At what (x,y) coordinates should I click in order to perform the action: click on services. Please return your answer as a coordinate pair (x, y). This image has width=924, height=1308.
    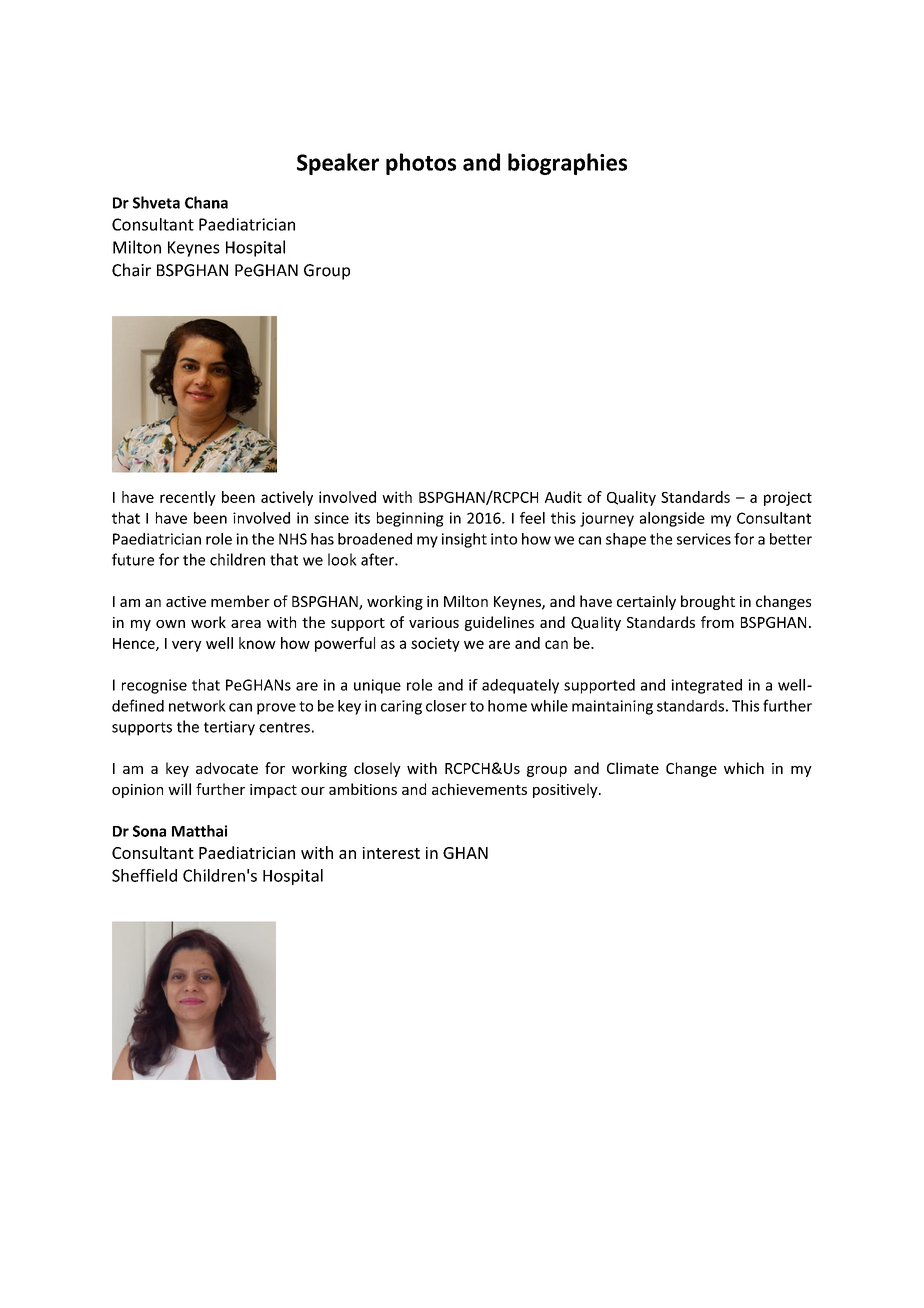
    Looking at the image, I should click on (704, 539).
